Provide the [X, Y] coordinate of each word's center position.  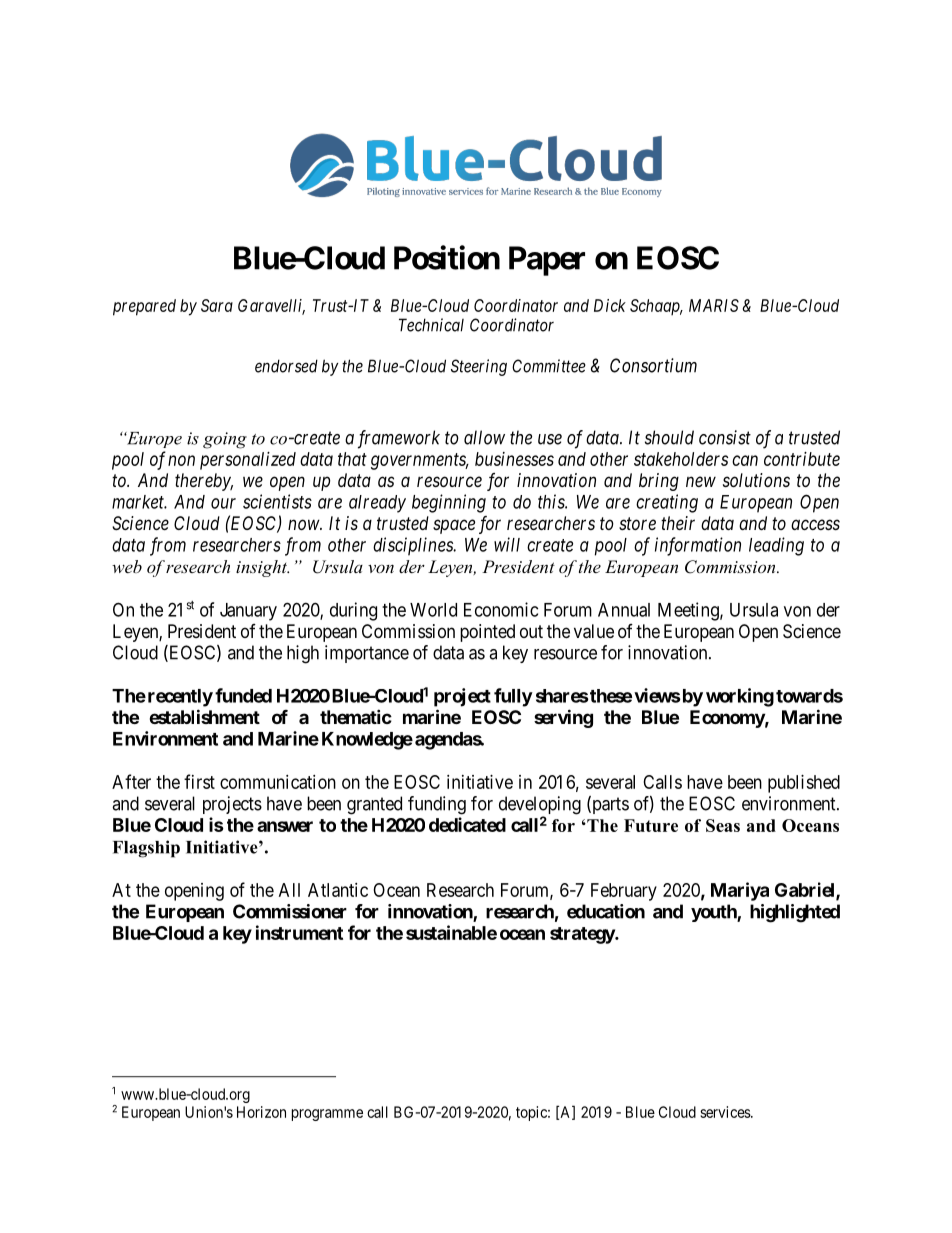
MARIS [714, 305]
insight [262, 568]
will [507, 544]
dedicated [467, 824]
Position [447, 257]
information [698, 546]
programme [327, 1115]
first [199, 781]
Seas [723, 825]
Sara [217, 305]
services [726, 1112]
